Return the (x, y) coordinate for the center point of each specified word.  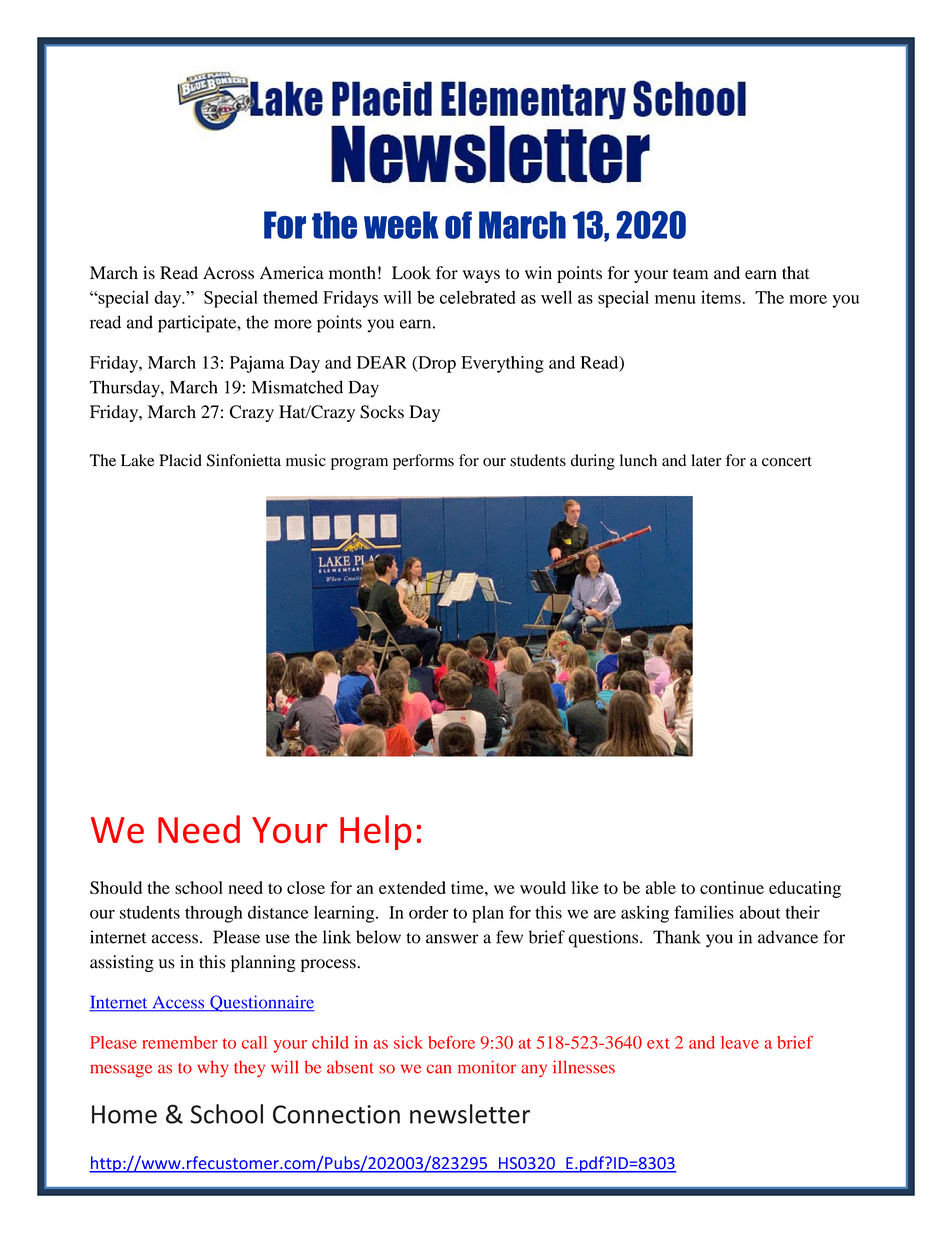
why (213, 1068)
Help (375, 832)
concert (787, 461)
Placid (180, 460)
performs (423, 462)
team (690, 273)
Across (228, 273)
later (706, 460)
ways (481, 276)
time (468, 887)
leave (740, 1042)
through (213, 914)
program (359, 464)
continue (732, 887)
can (439, 1069)
